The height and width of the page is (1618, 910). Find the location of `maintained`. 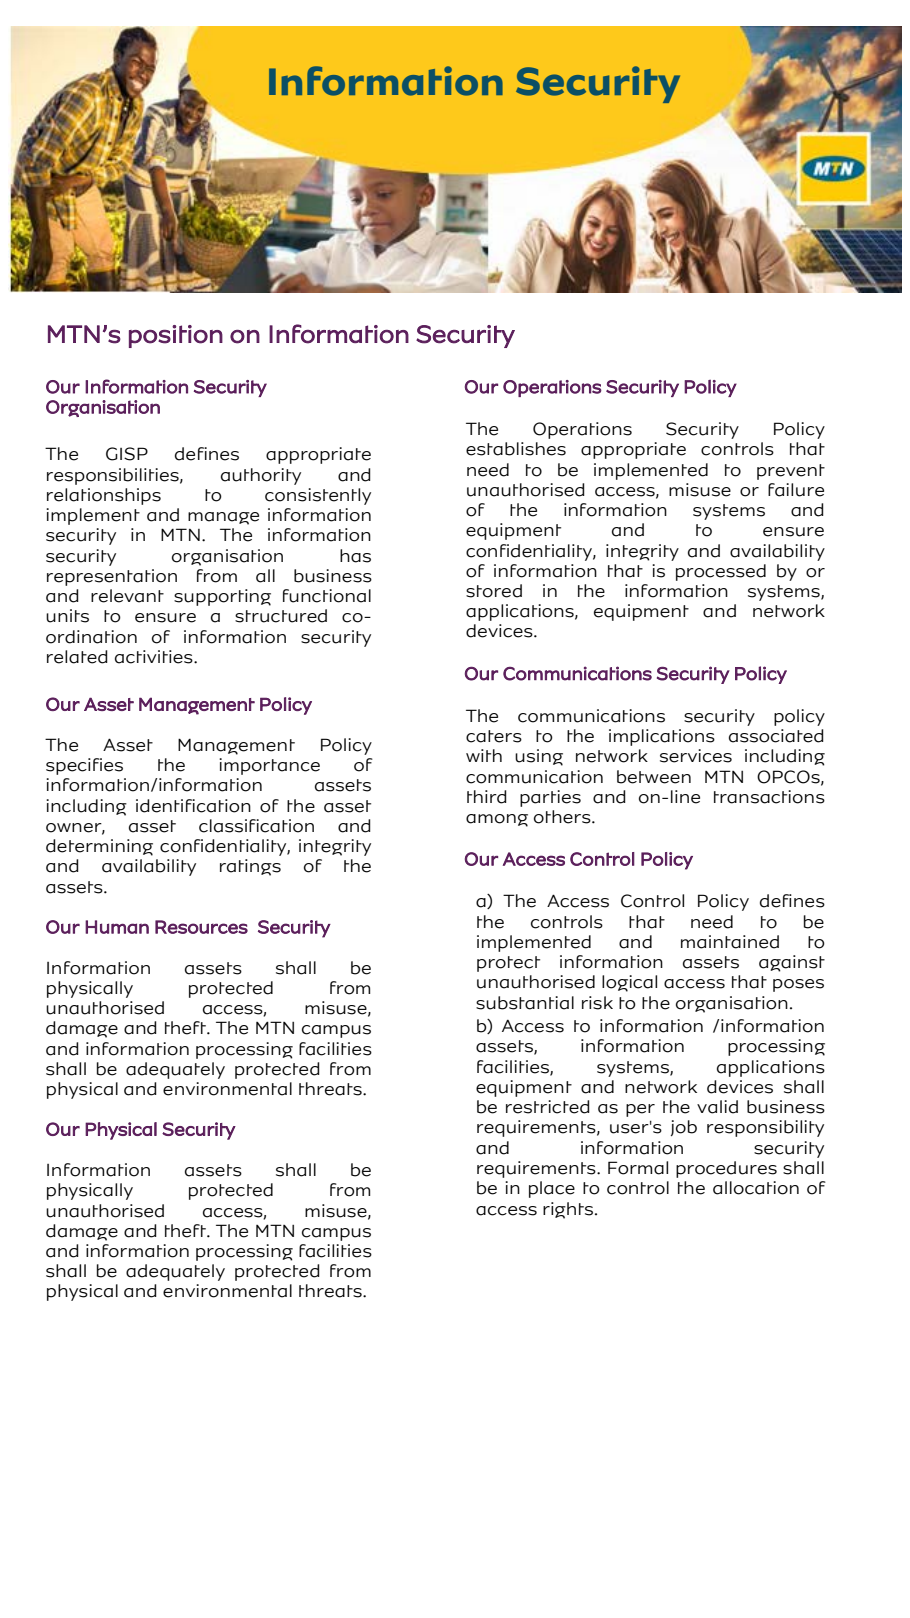

maintained is located at coordinates (730, 942).
